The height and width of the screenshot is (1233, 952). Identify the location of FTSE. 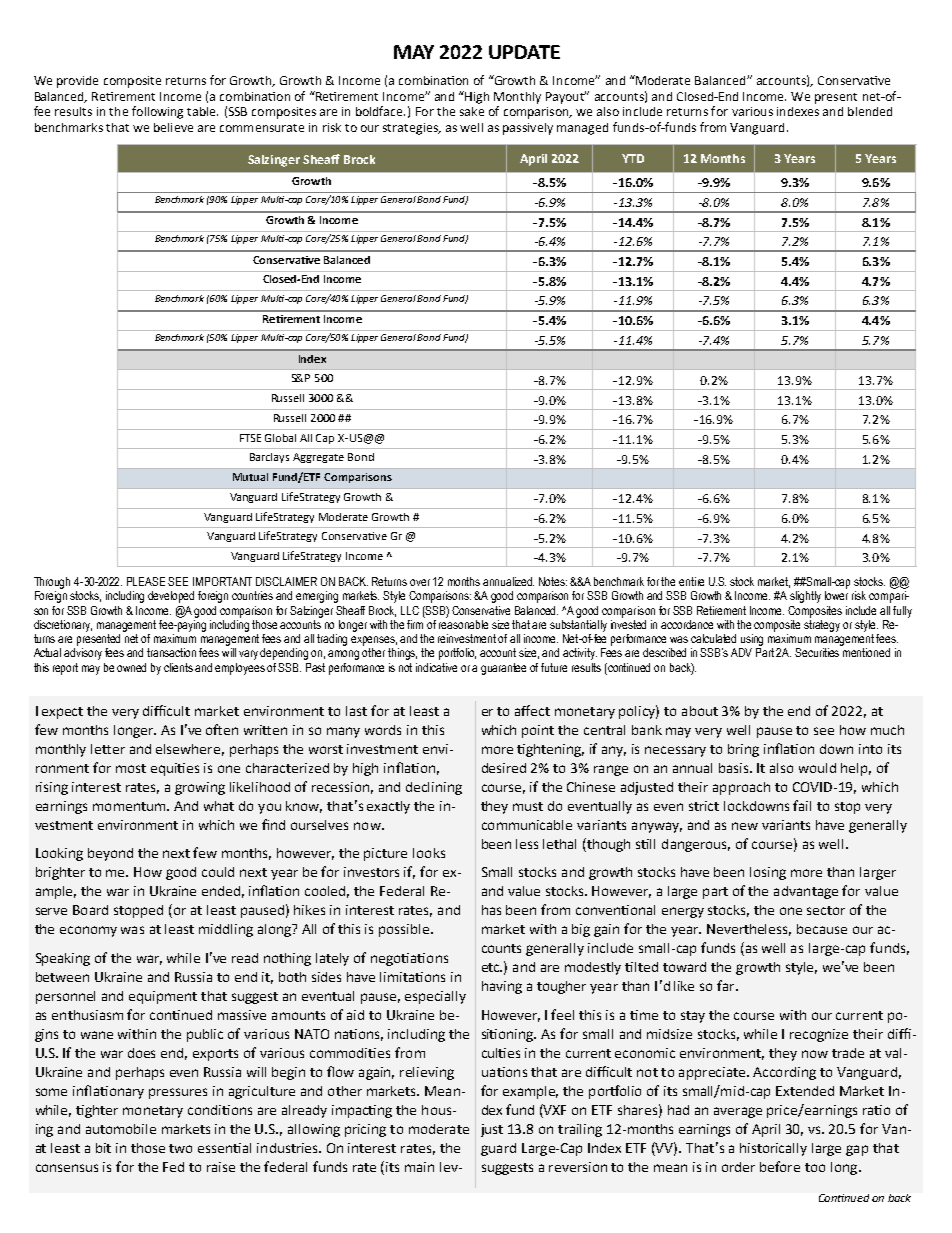
(250, 438).
